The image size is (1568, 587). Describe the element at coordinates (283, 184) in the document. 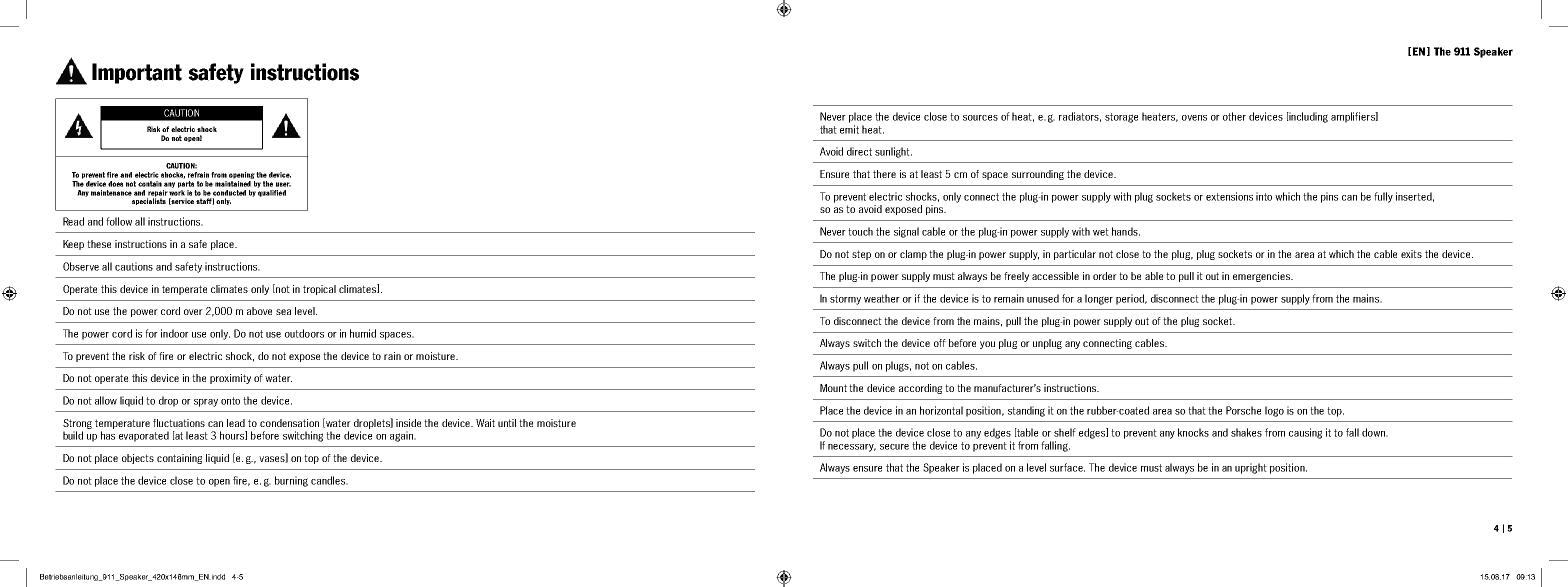

I see `user` at that location.
